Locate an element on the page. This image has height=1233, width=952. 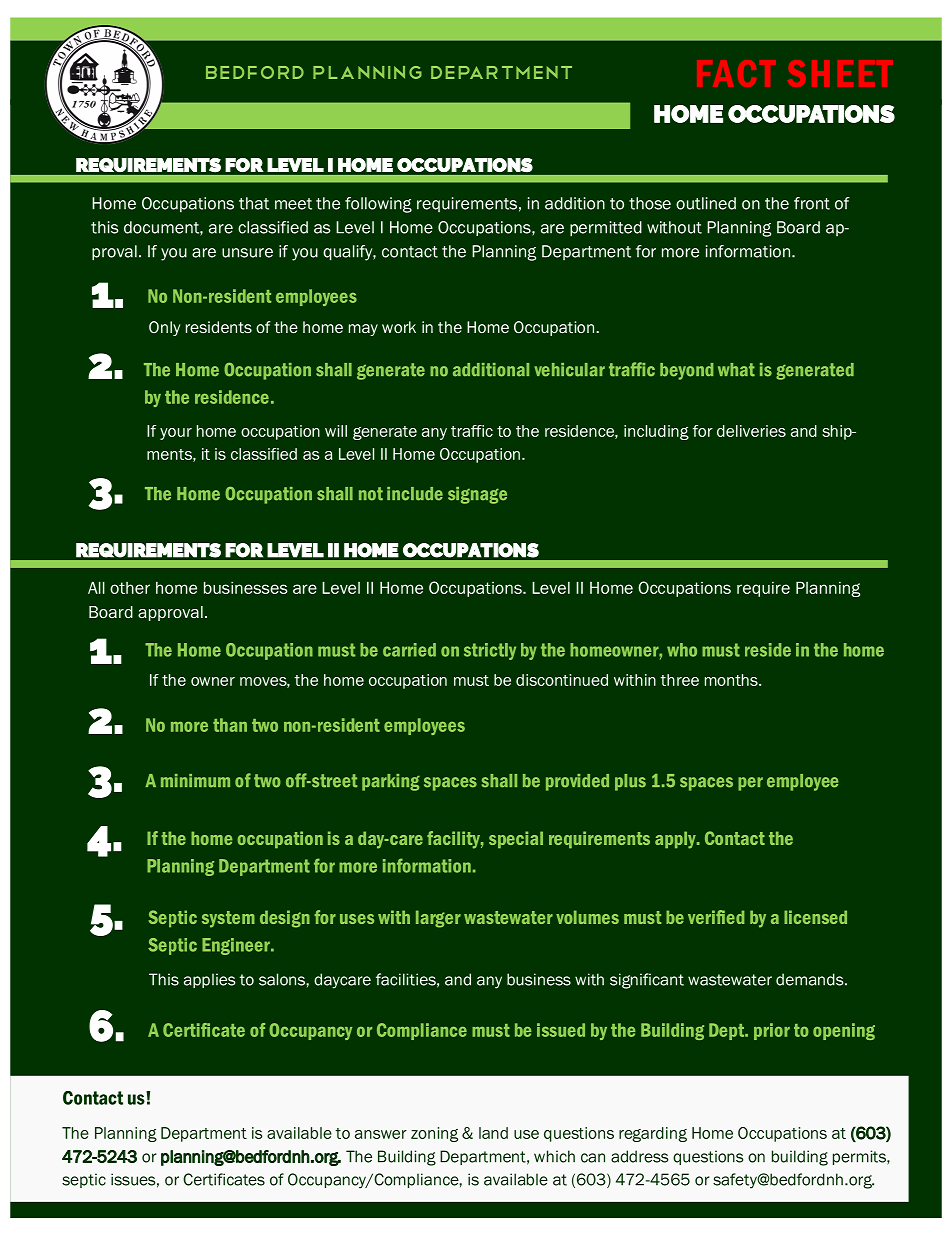
following is located at coordinates (378, 205).
